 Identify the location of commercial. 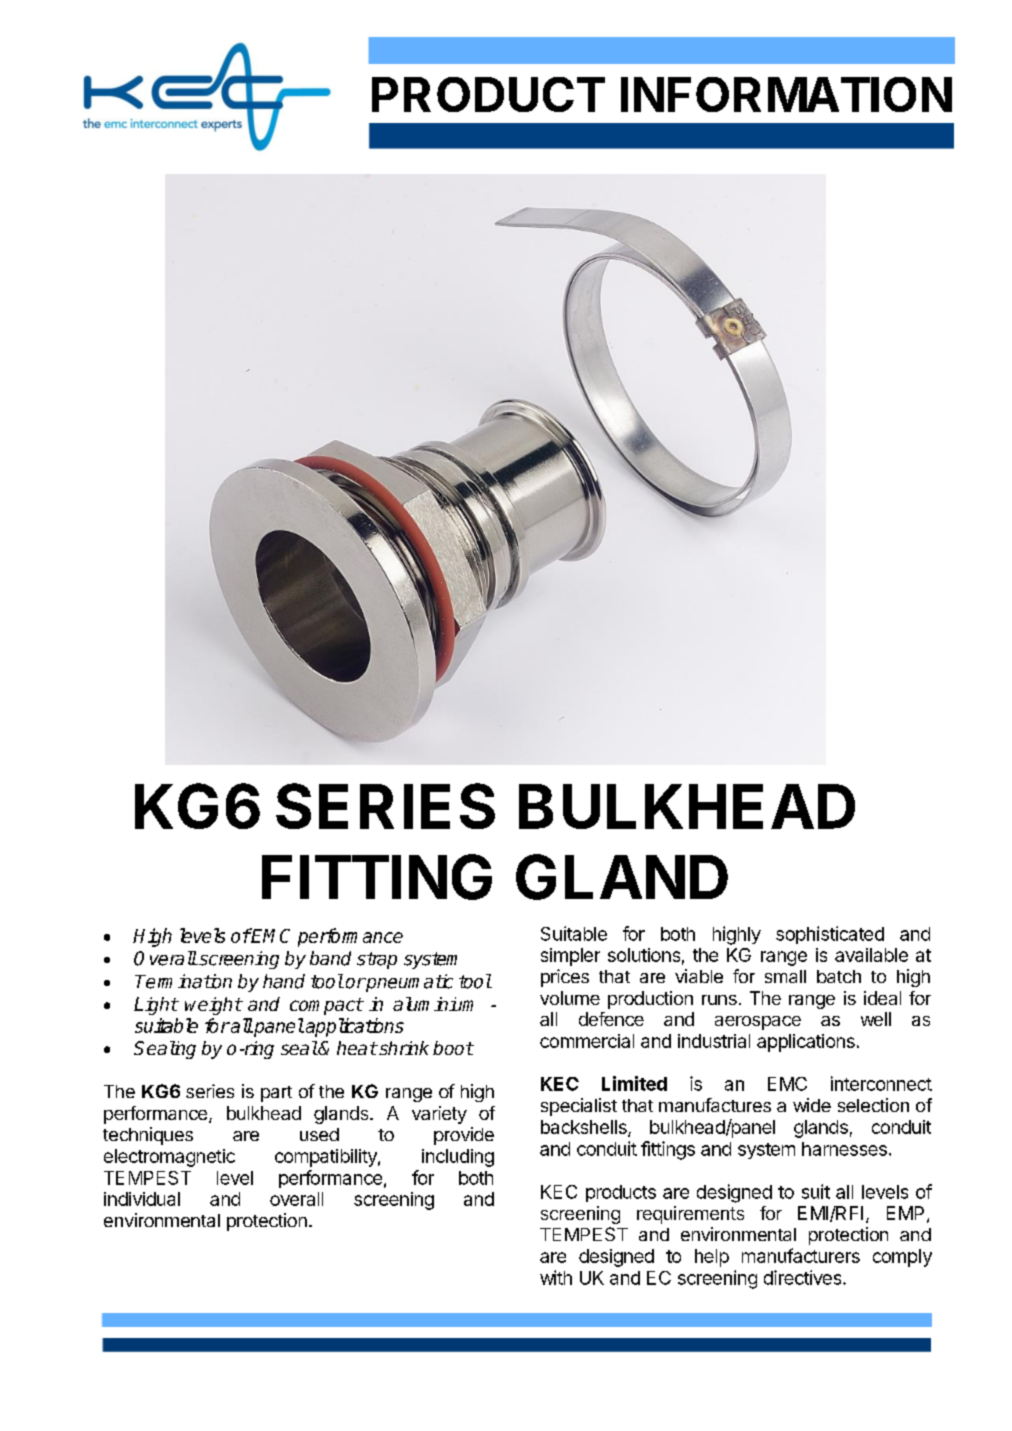
(587, 1041).
